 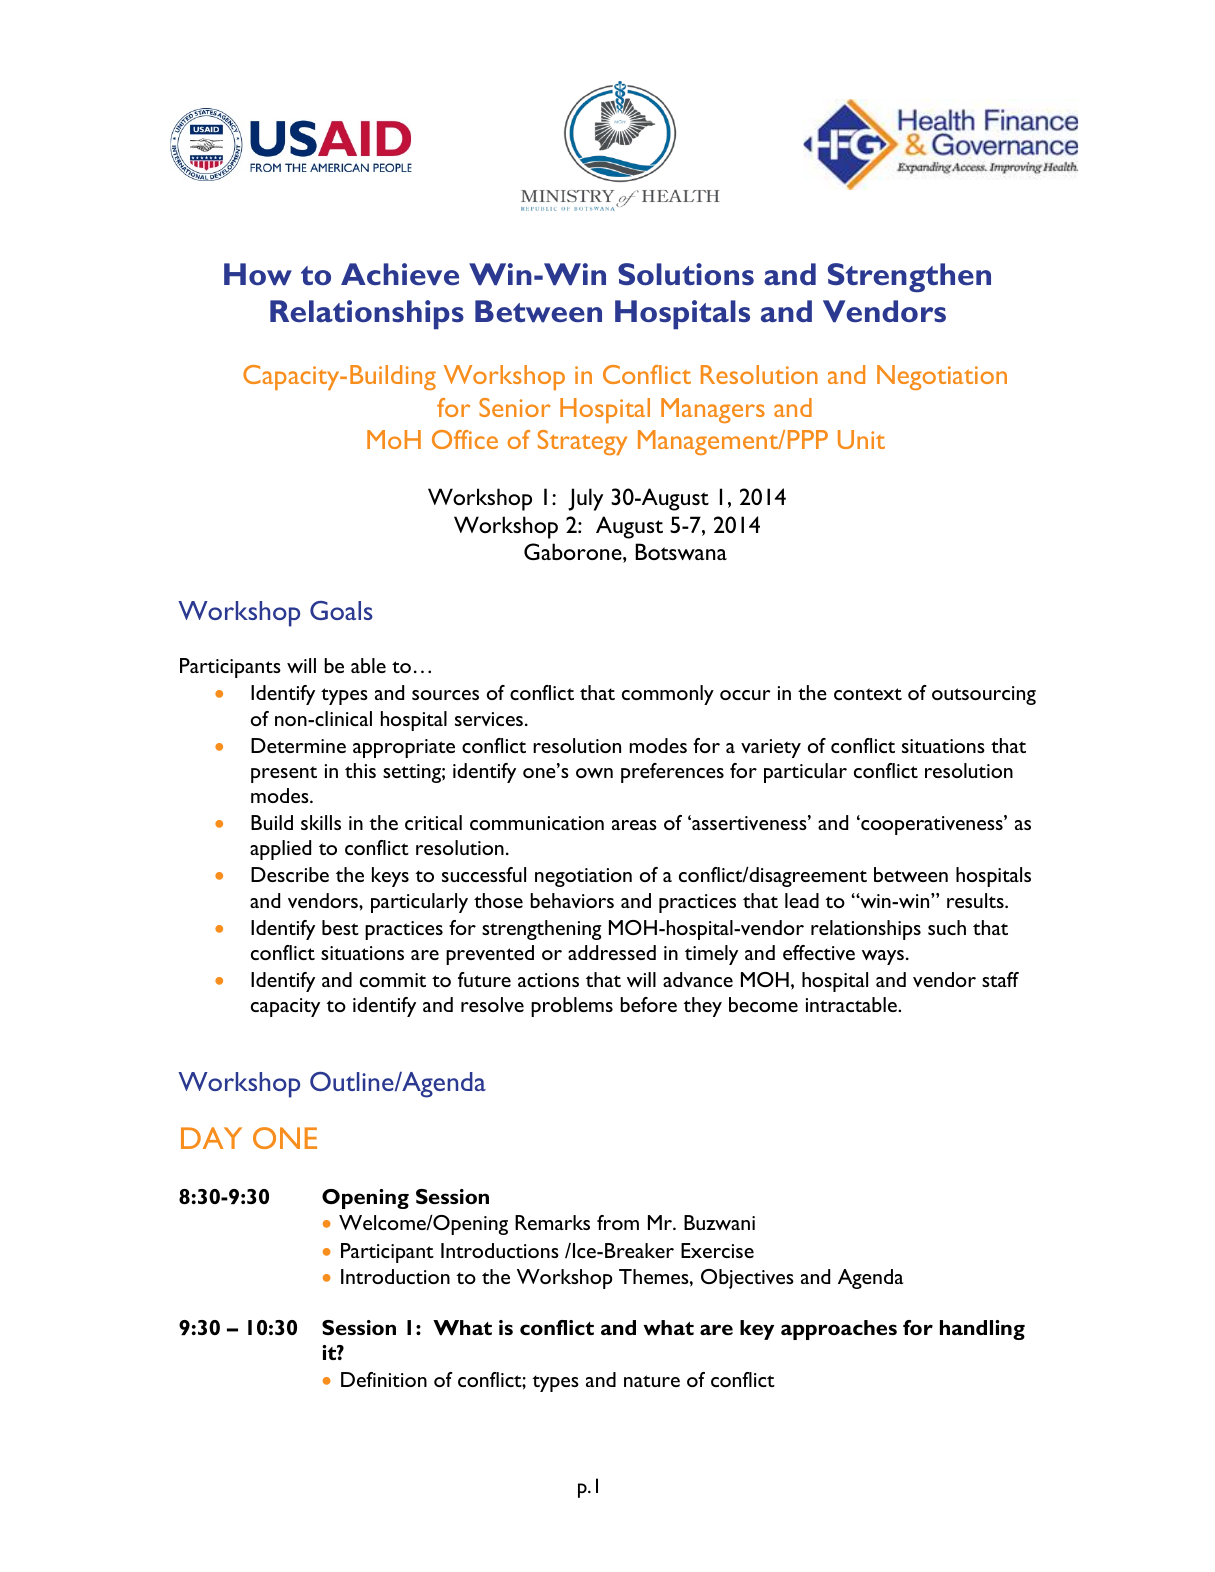 I want to click on Unit, so click(x=861, y=439).
